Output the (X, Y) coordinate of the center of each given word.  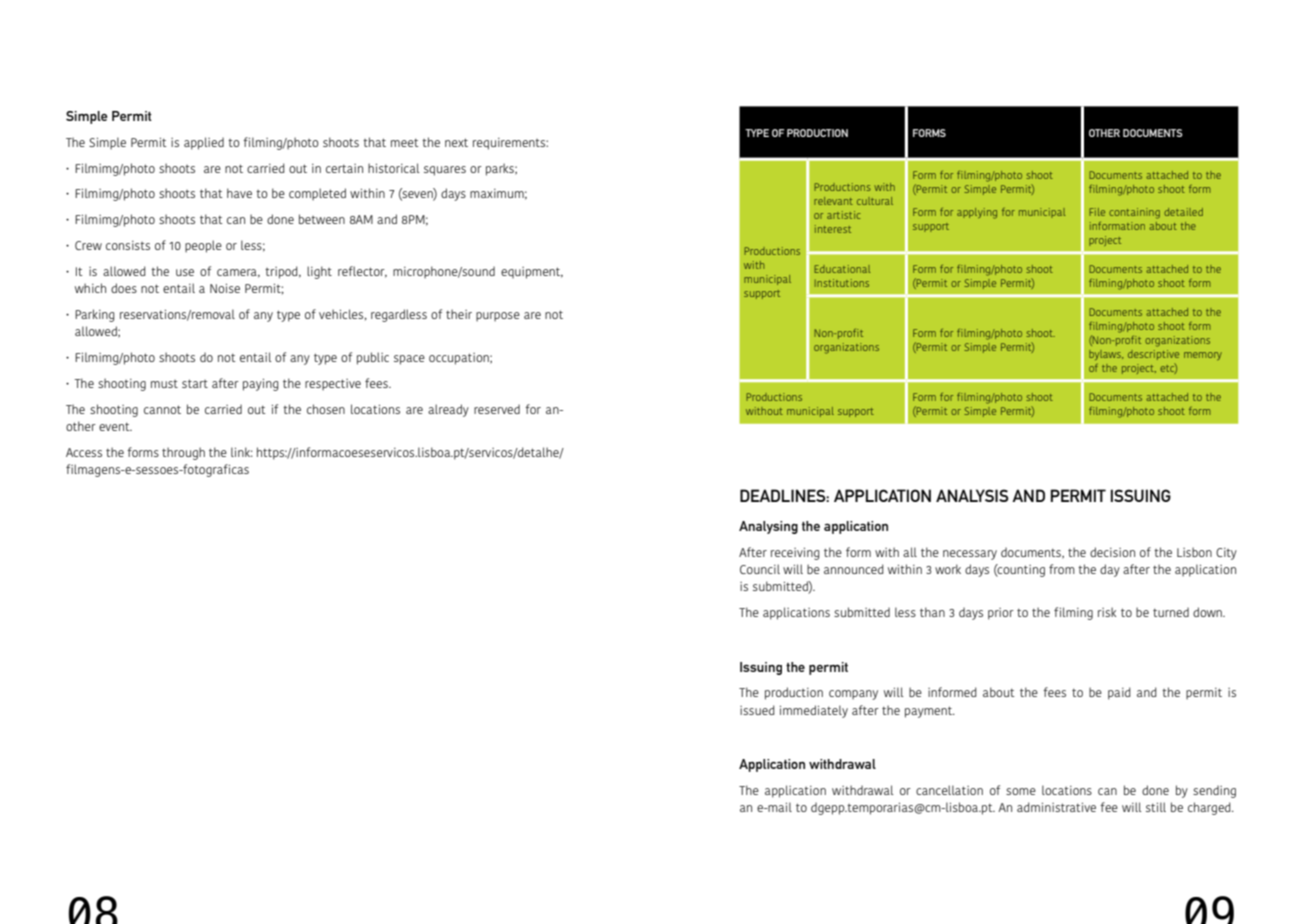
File (1097, 212)
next (456, 142)
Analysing (768, 527)
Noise (225, 288)
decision (1112, 552)
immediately (814, 711)
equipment (532, 273)
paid (1119, 693)
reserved (497, 409)
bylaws (1106, 355)
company (853, 695)
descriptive (1153, 355)
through (183, 453)
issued (757, 710)
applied (204, 143)
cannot (162, 409)
